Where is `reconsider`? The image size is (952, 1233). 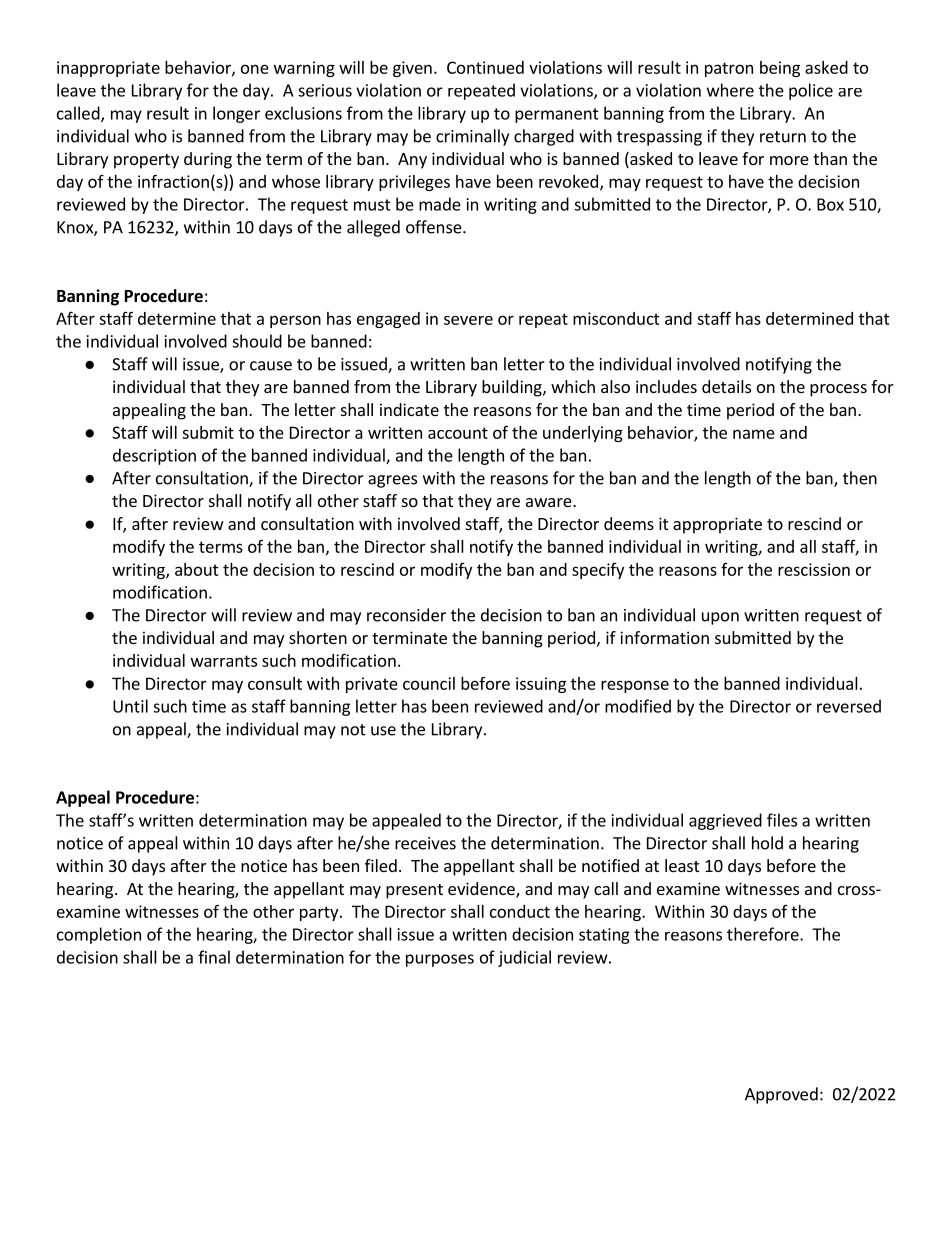
reconsider is located at coordinates (406, 615).
